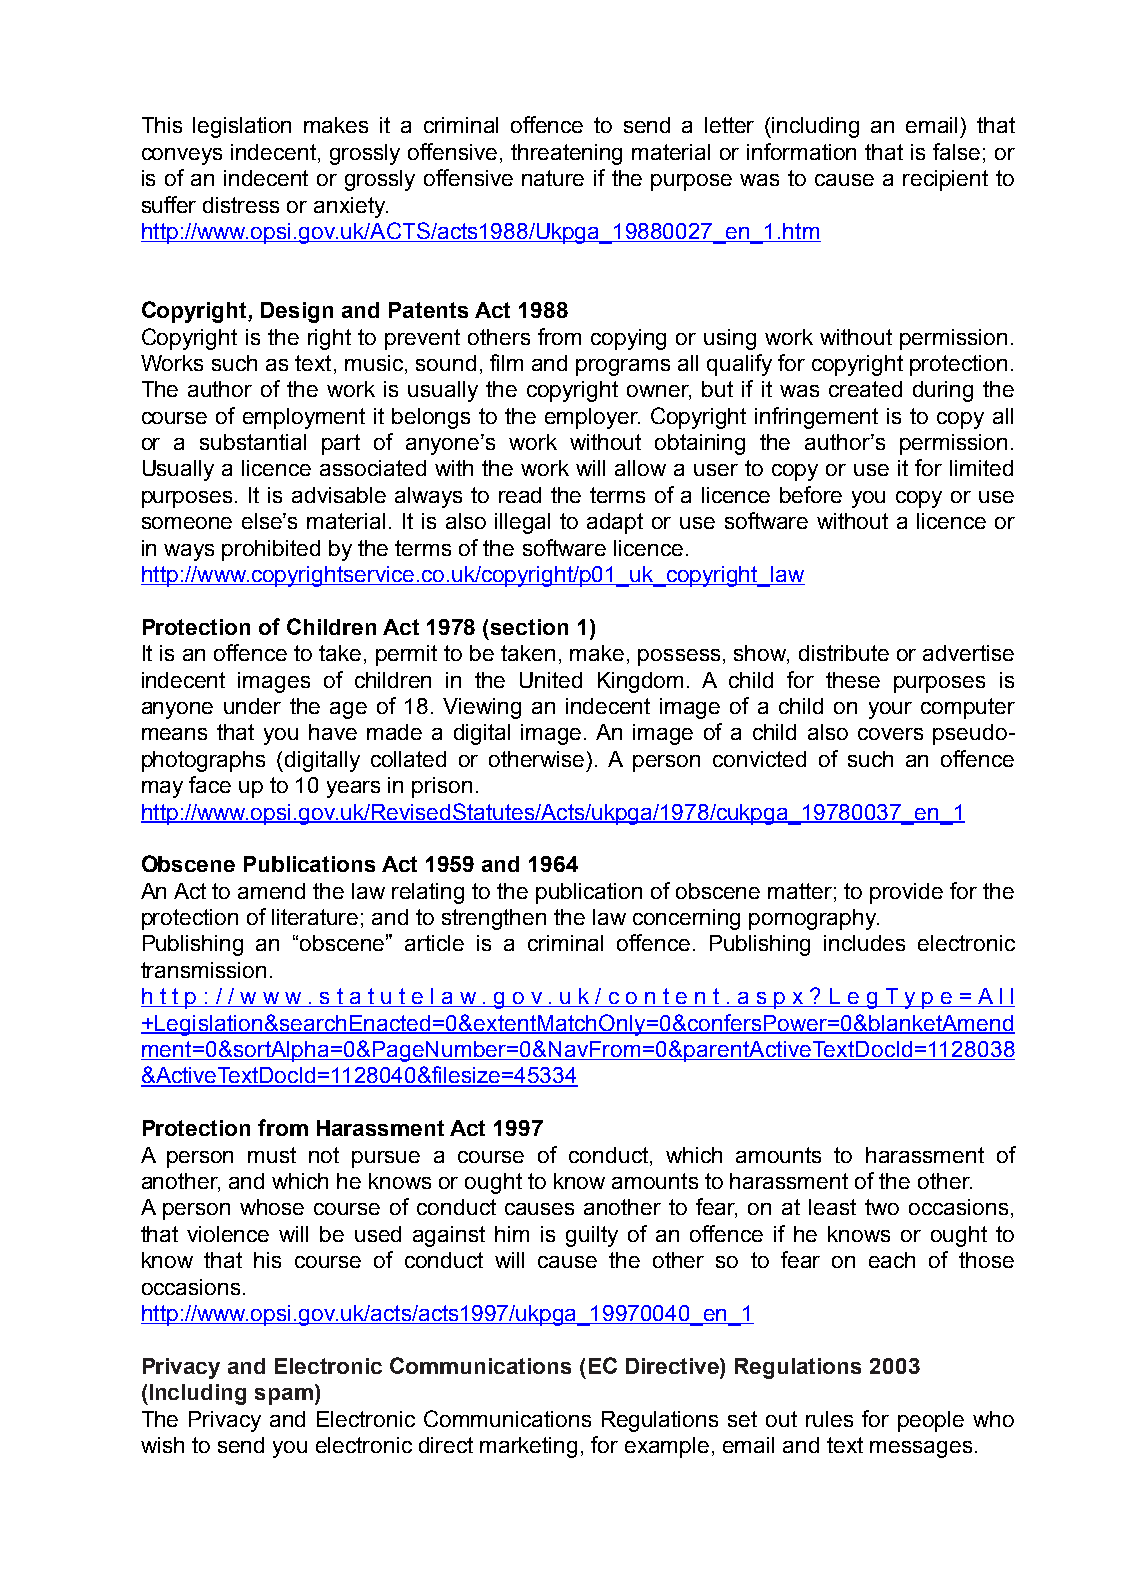 The height and width of the document is (1587, 1122). Describe the element at coordinates (253, 442) in the document. I see `substantial` at that location.
